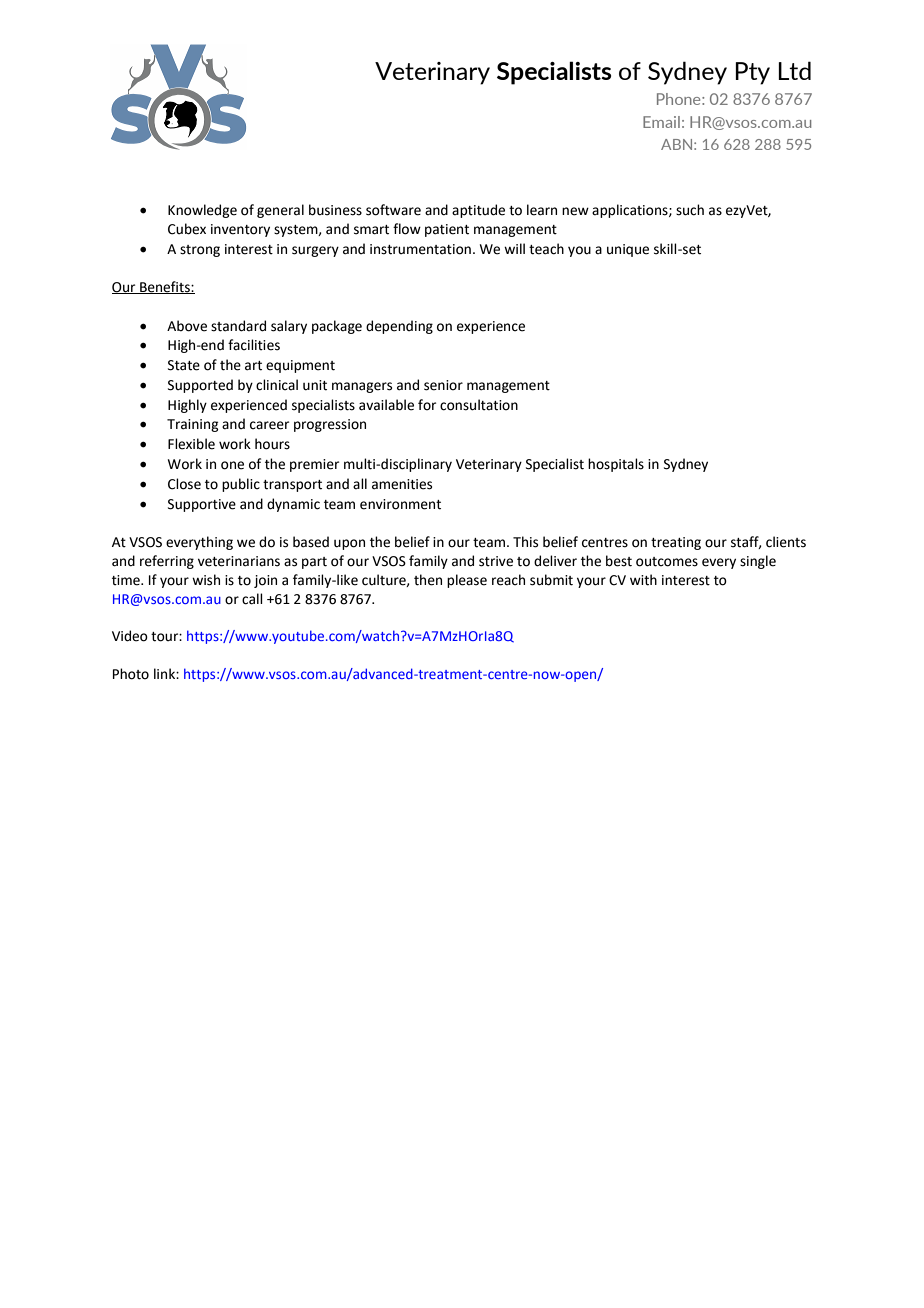 This screenshot has width=924, height=1308. What do you see at coordinates (467, 581) in the screenshot?
I see `please` at bounding box center [467, 581].
